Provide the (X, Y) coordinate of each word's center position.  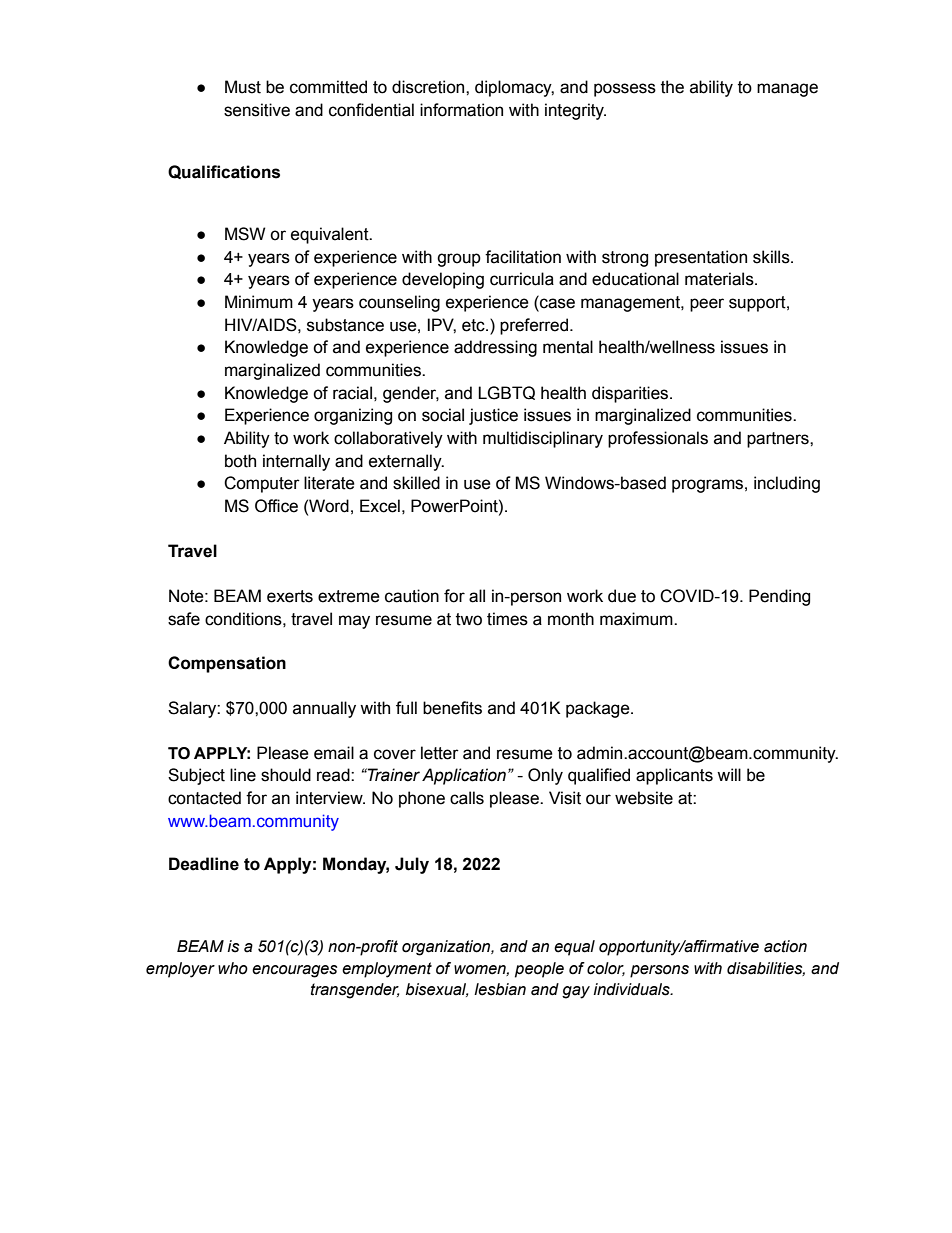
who (233, 968)
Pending (779, 597)
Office (276, 506)
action (785, 946)
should (286, 775)
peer (707, 305)
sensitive (257, 110)
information (461, 110)
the (672, 87)
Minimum (259, 302)
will (729, 774)
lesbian (500, 989)
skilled (416, 483)
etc (474, 325)
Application (464, 776)
